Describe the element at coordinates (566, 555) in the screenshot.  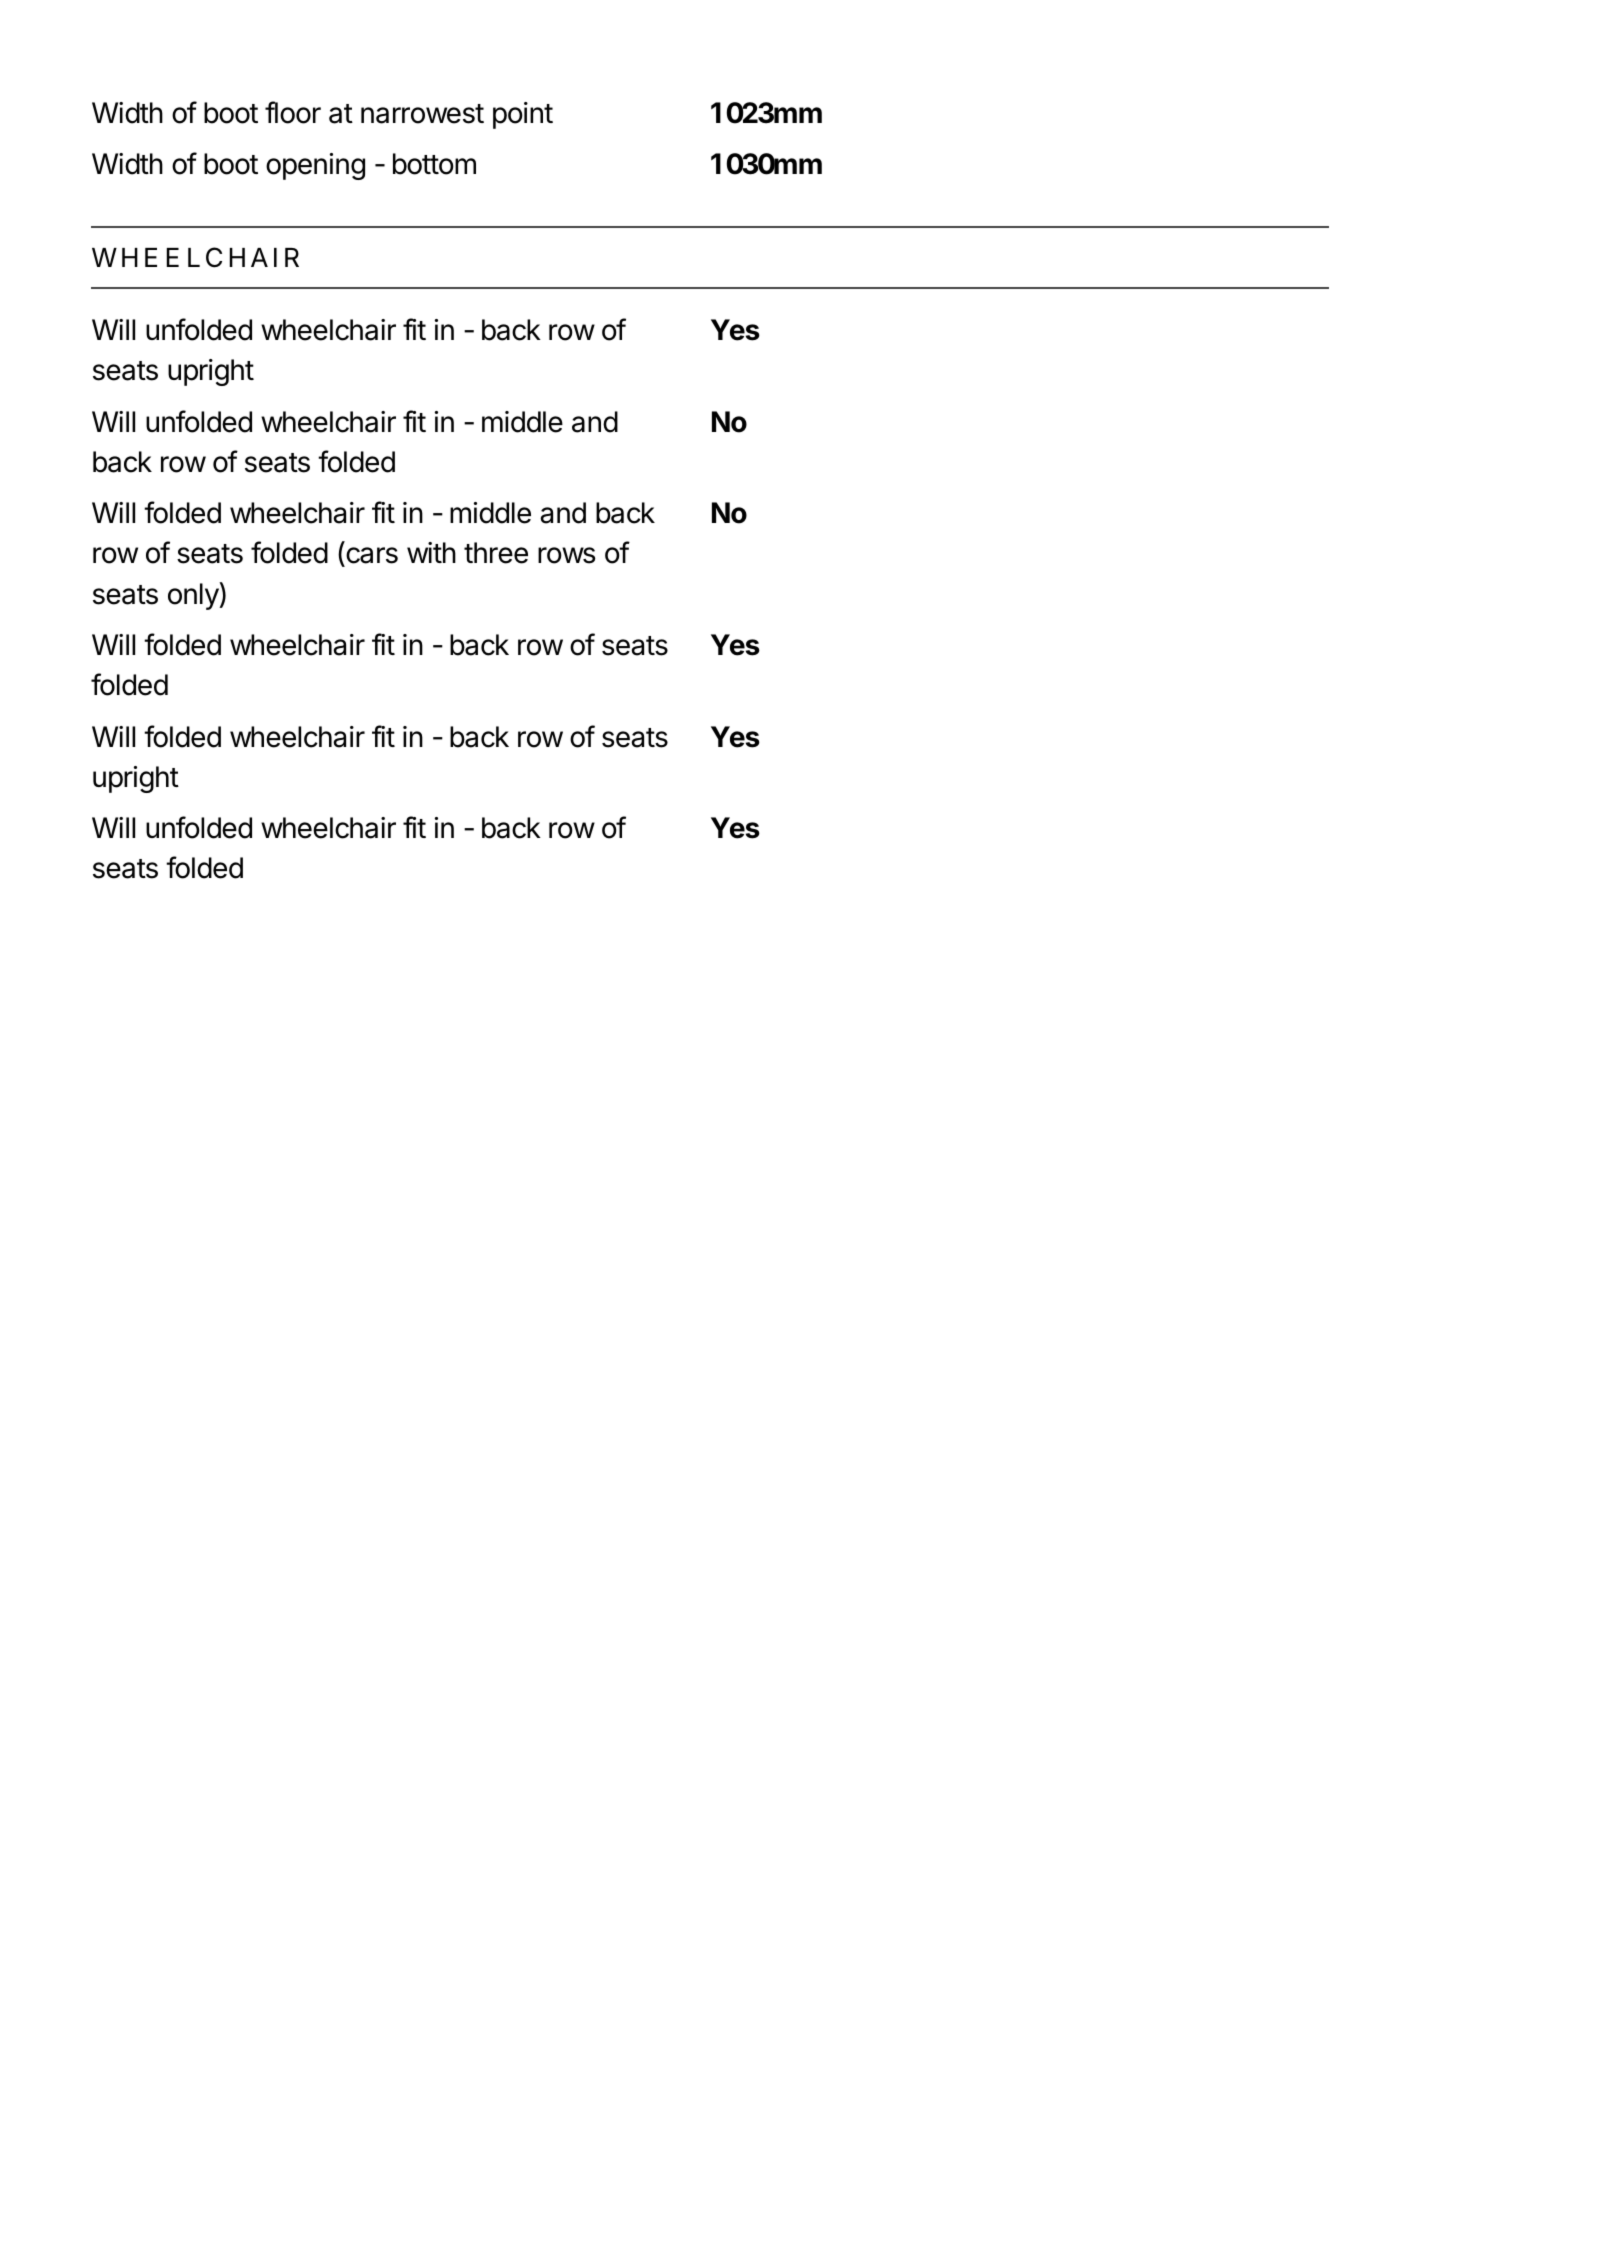
I see `rows` at that location.
